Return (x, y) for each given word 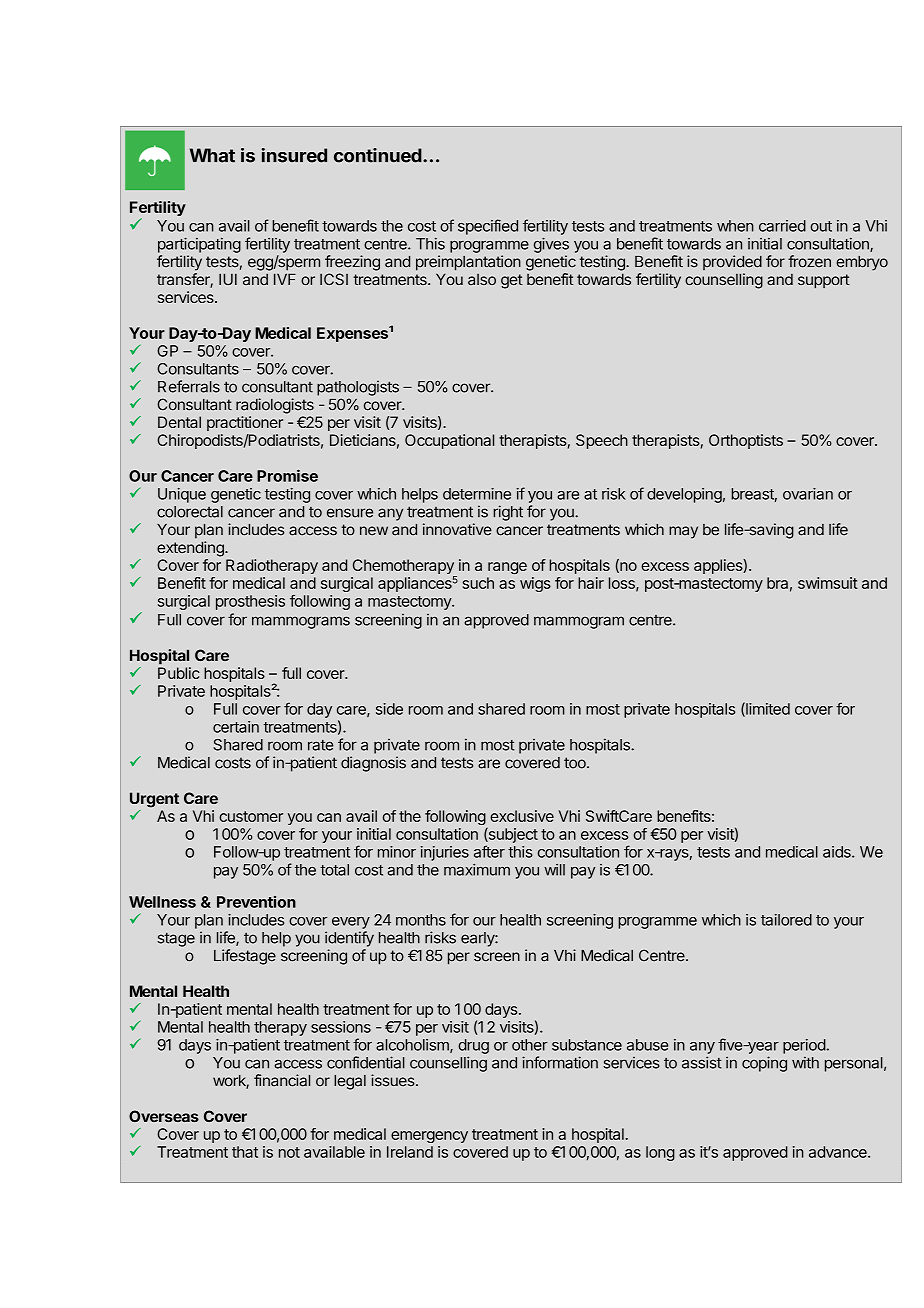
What (212, 155)
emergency (429, 1137)
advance (839, 1152)
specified (488, 227)
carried (782, 226)
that (245, 1152)
